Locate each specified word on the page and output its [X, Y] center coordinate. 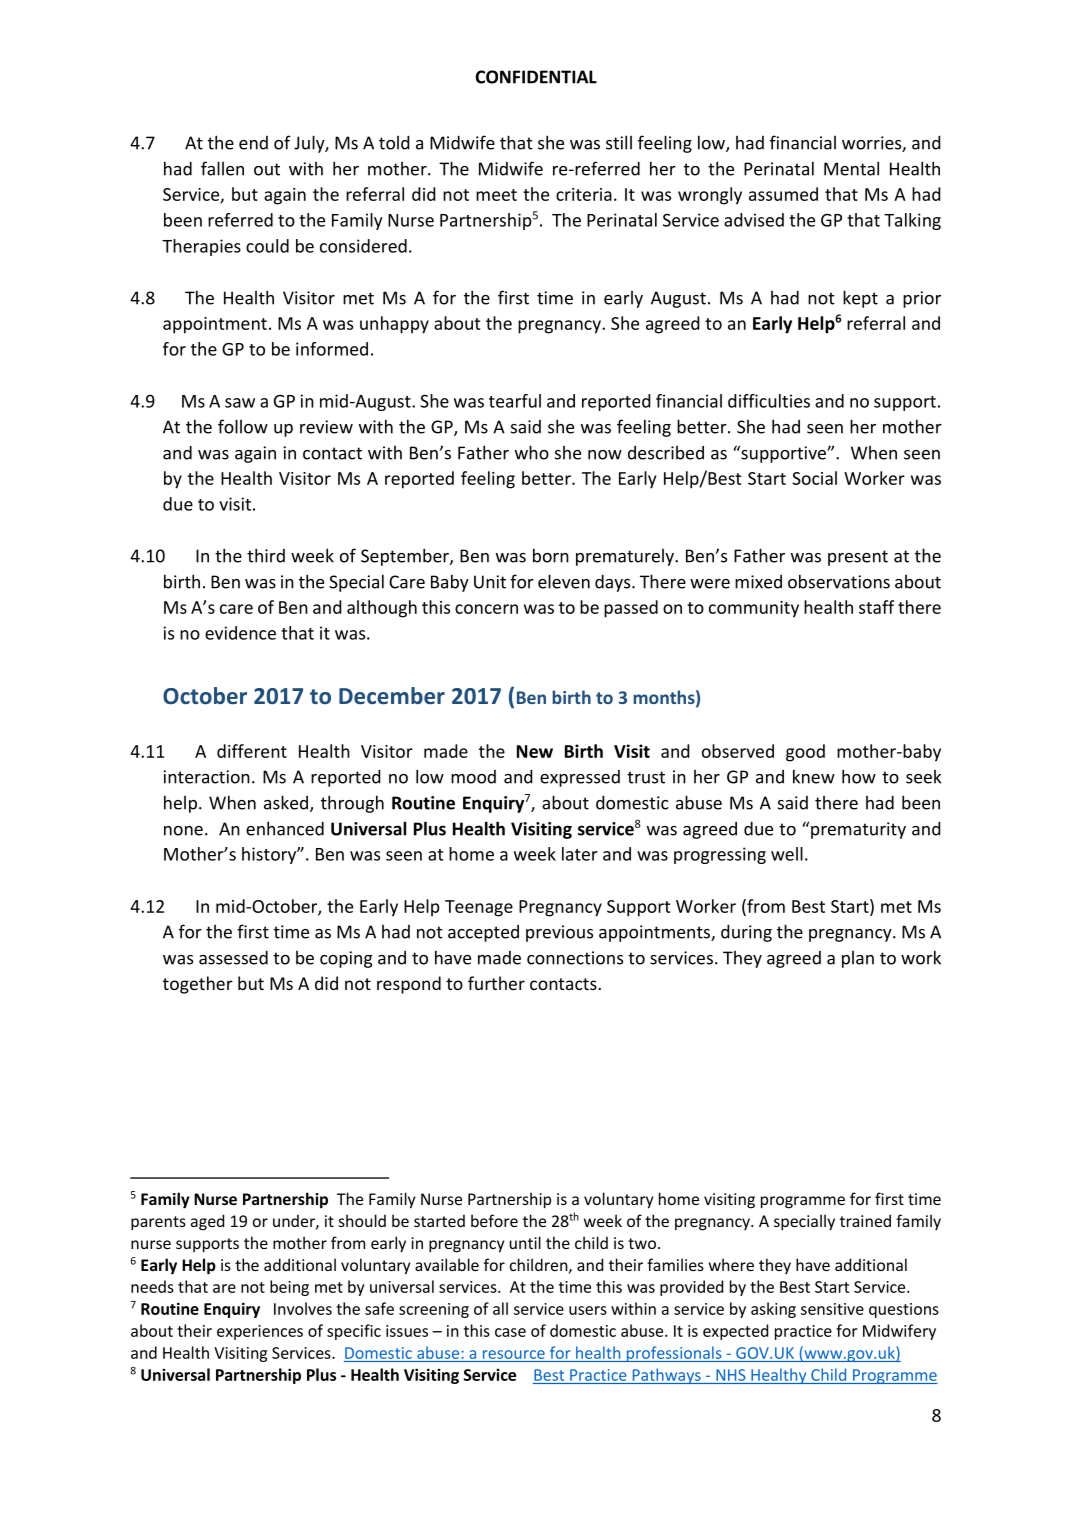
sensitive [832, 1309]
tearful [515, 401]
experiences [260, 1332]
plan [858, 959]
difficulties [769, 401]
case [510, 1332]
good [805, 753]
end [253, 143]
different [252, 751]
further [496, 983]
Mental [851, 168]
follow [243, 426]
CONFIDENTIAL [536, 77]
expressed [580, 778]
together [198, 985]
